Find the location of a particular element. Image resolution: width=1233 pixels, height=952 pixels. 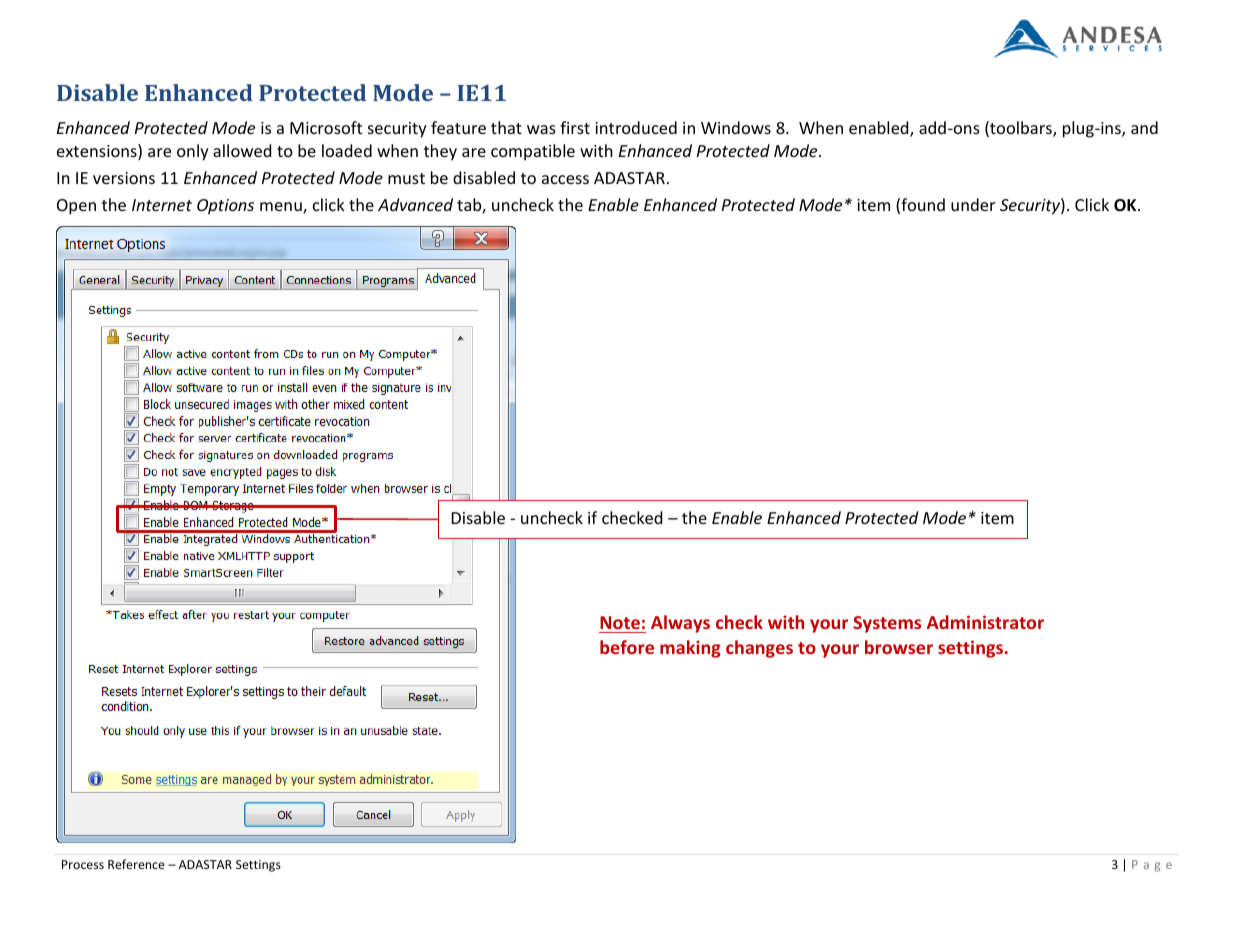

and is located at coordinates (1144, 127).
